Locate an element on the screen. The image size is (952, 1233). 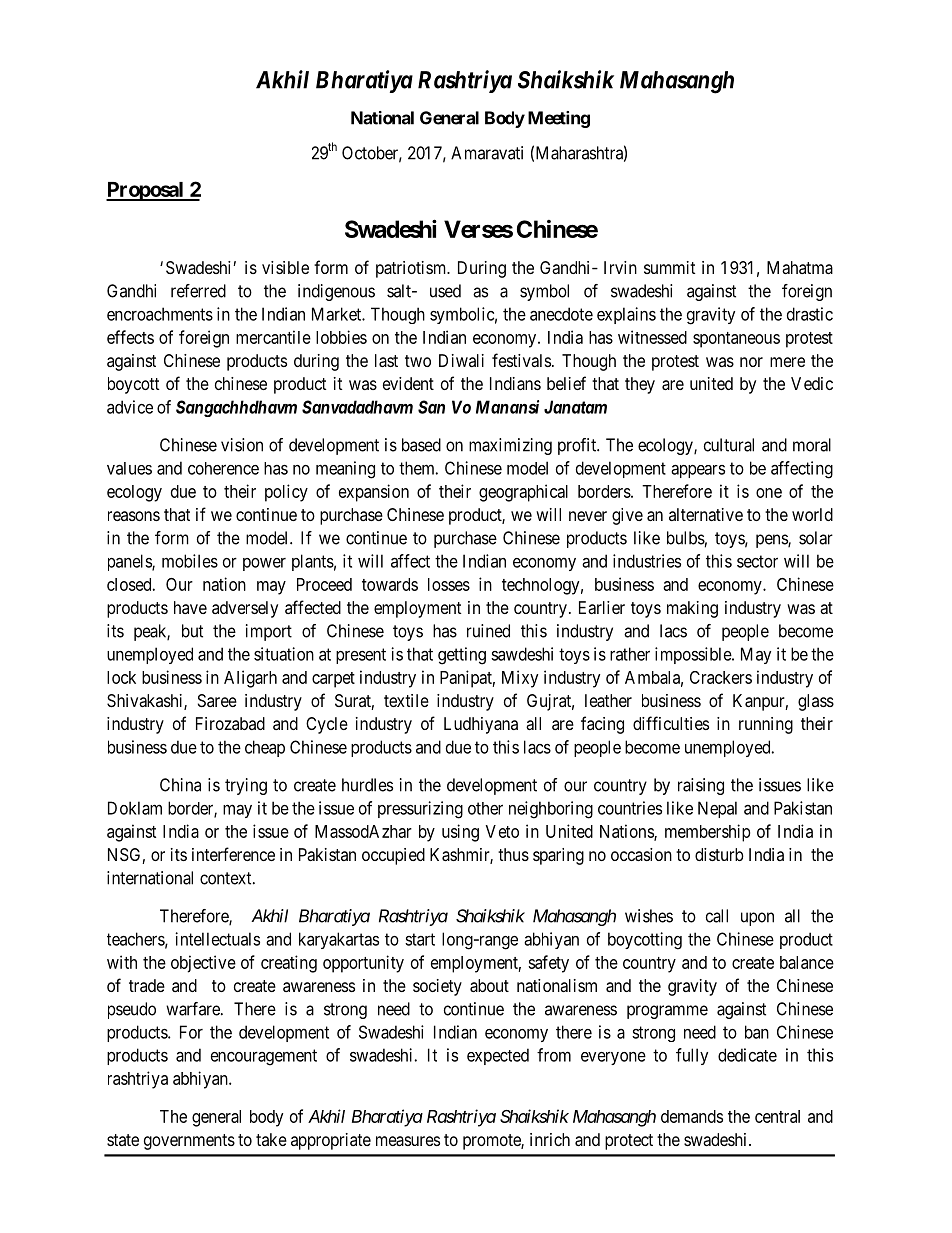
governments is located at coordinates (189, 1142).
